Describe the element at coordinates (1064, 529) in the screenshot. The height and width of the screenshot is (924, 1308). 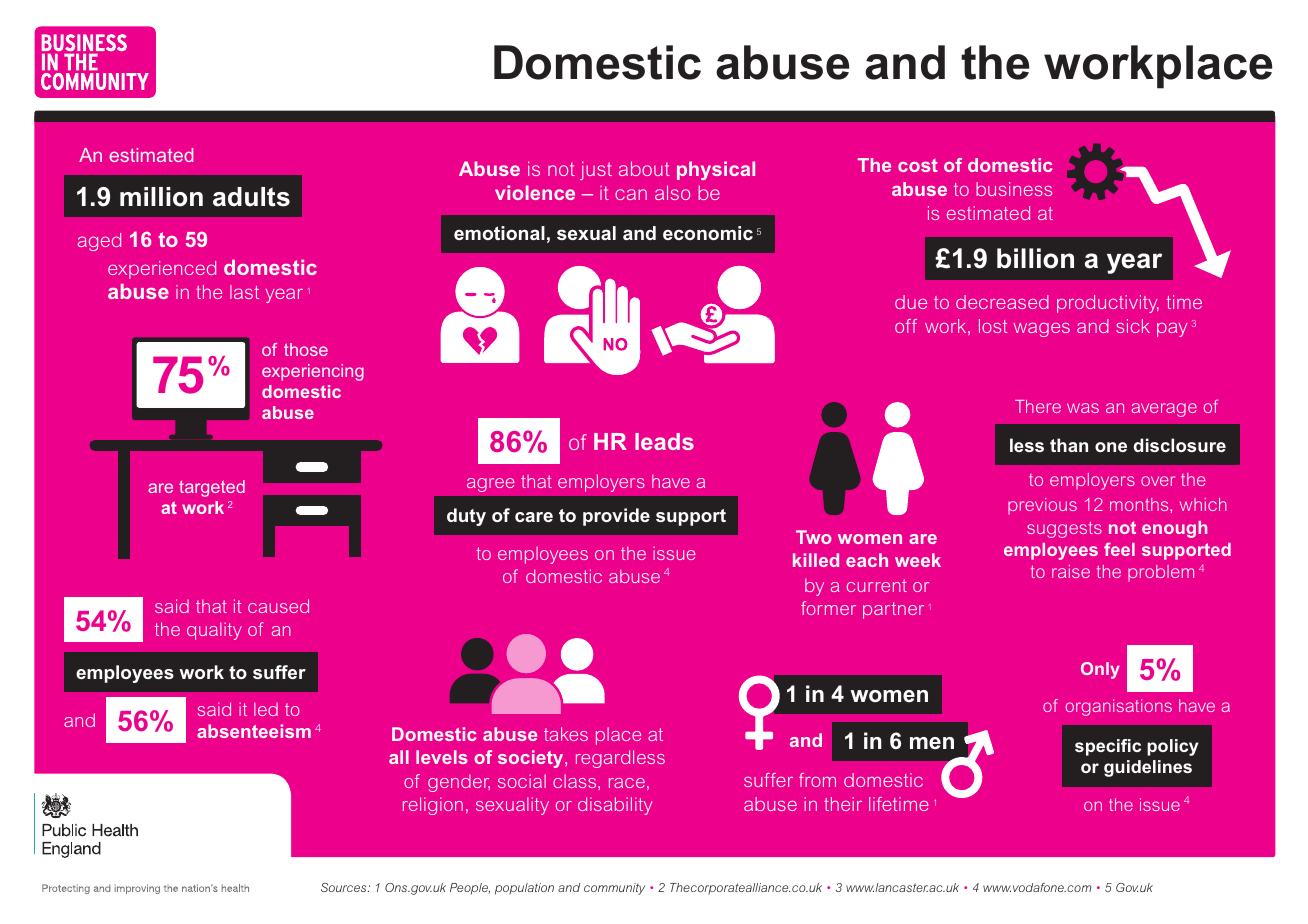
I see `suggests` at that location.
